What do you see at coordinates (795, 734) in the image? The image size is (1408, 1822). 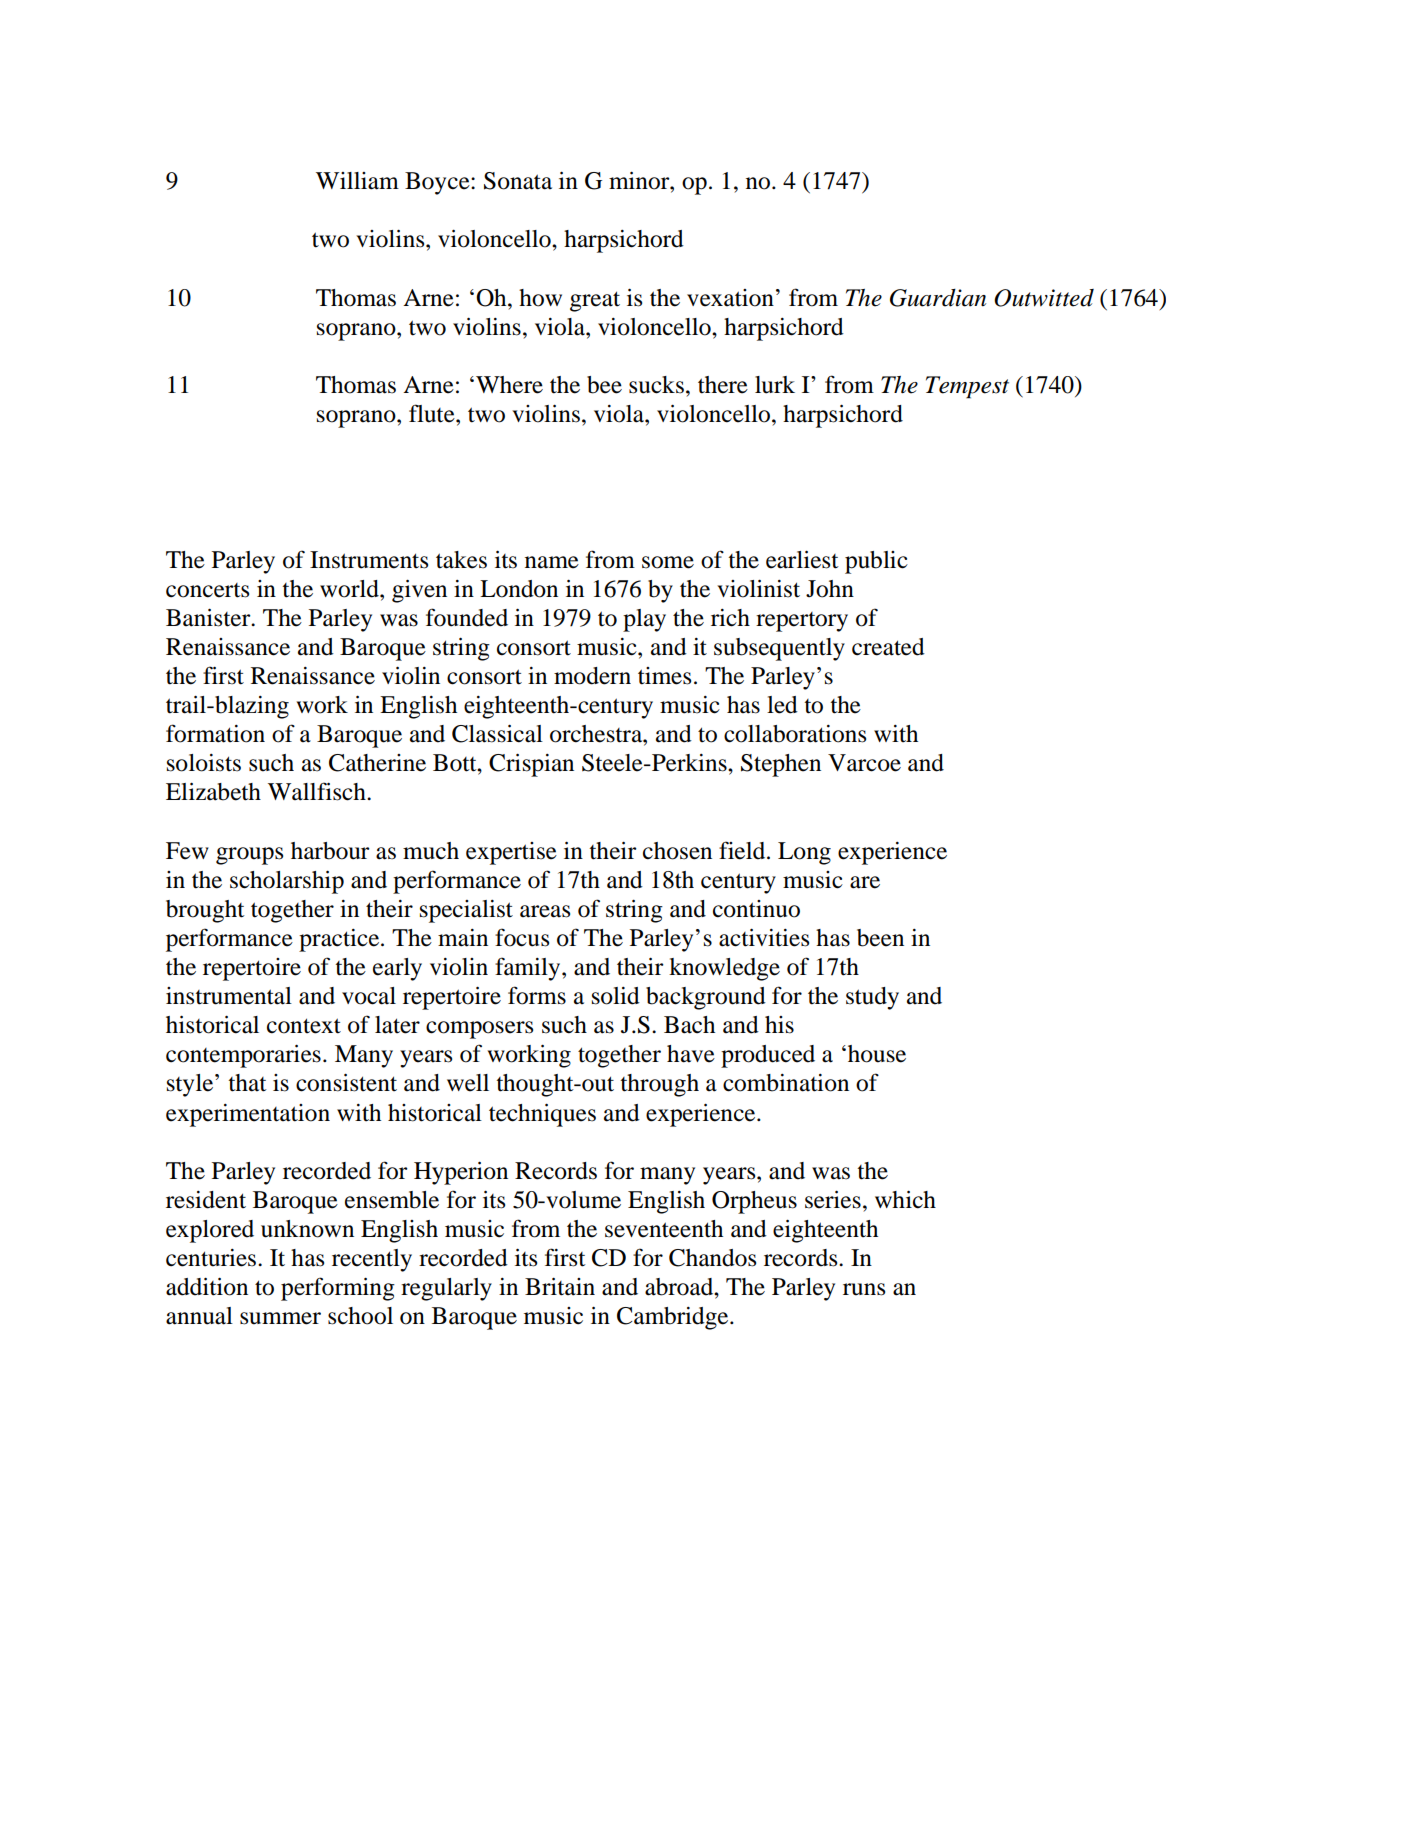 I see `collaborations` at bounding box center [795, 734].
